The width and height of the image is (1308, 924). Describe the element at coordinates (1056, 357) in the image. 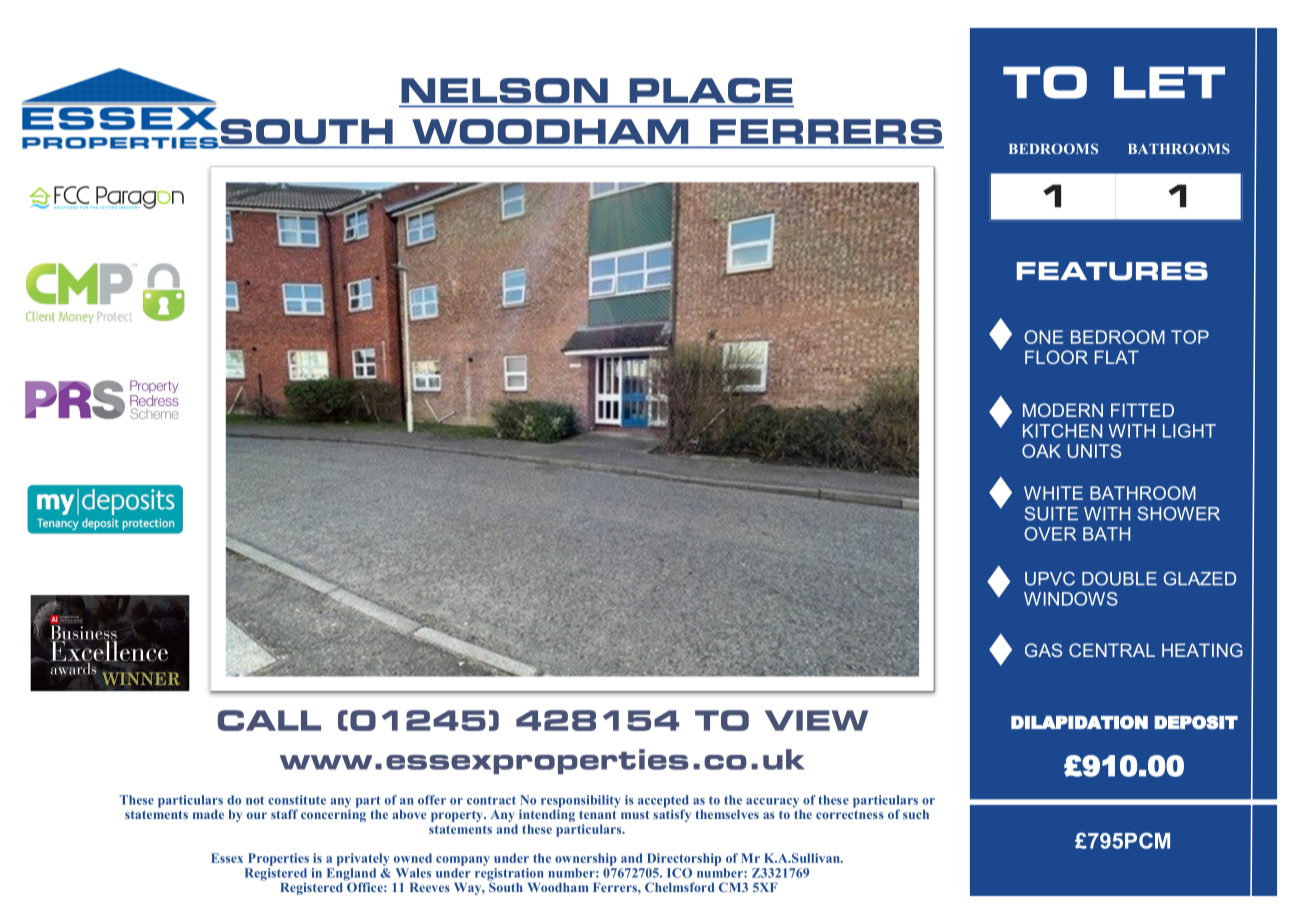

I see `FLOOR` at that location.
